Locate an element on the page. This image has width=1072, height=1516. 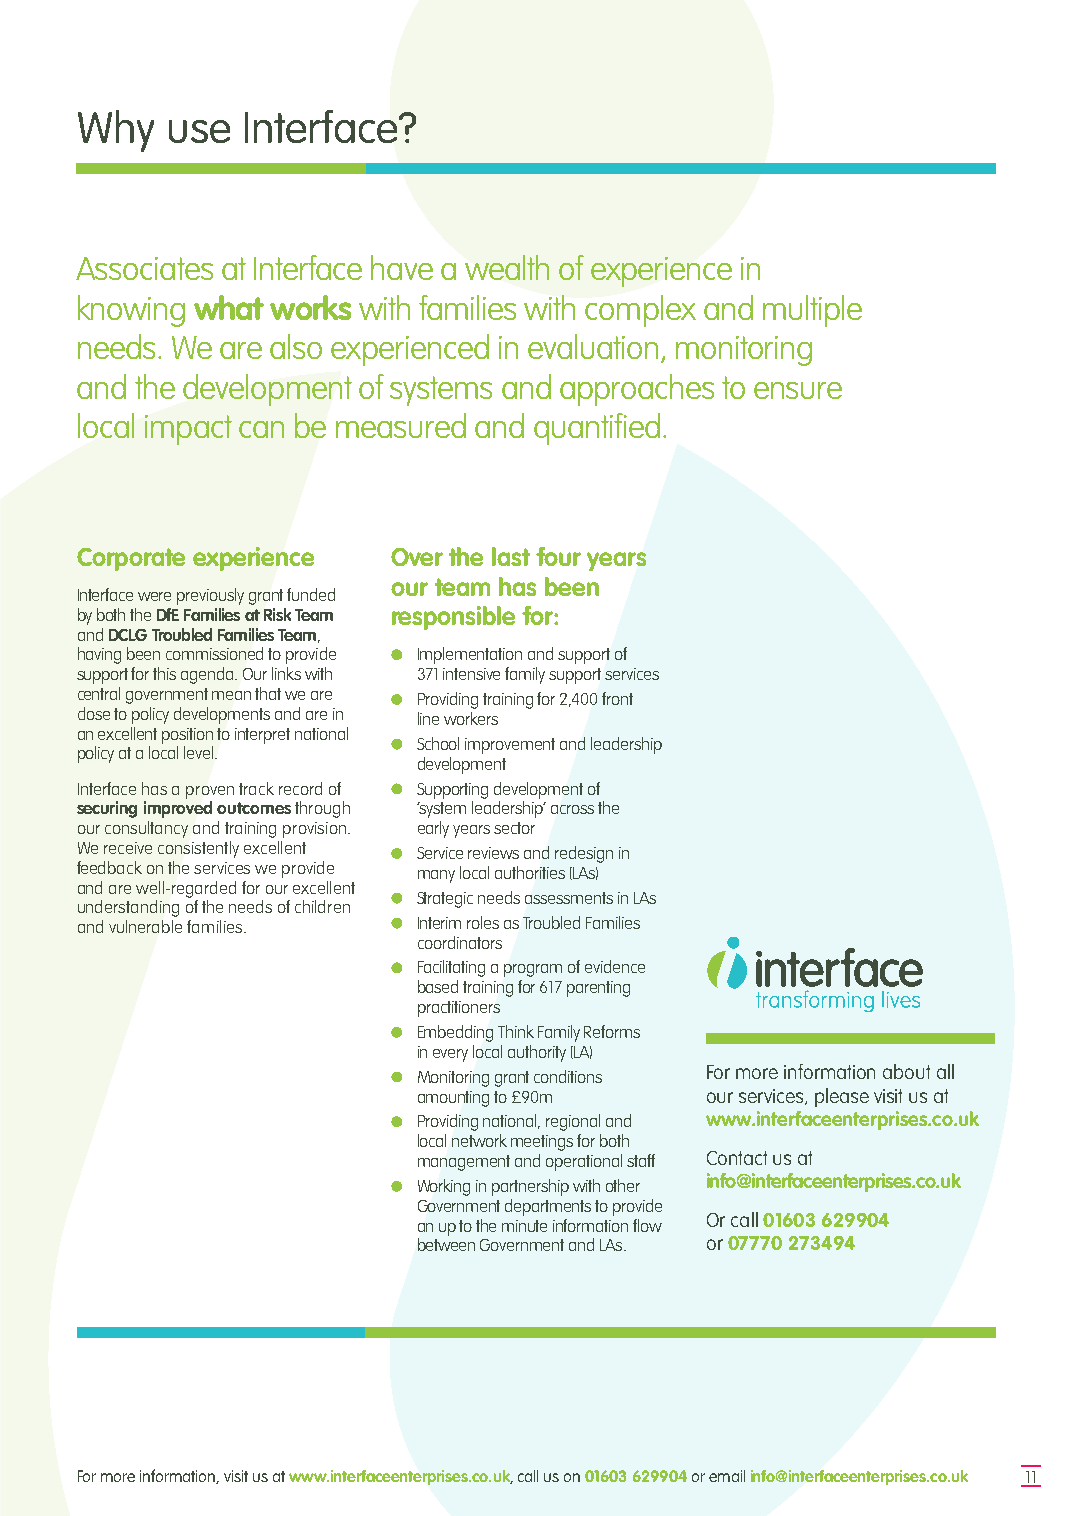
multiple is located at coordinates (812, 311).
